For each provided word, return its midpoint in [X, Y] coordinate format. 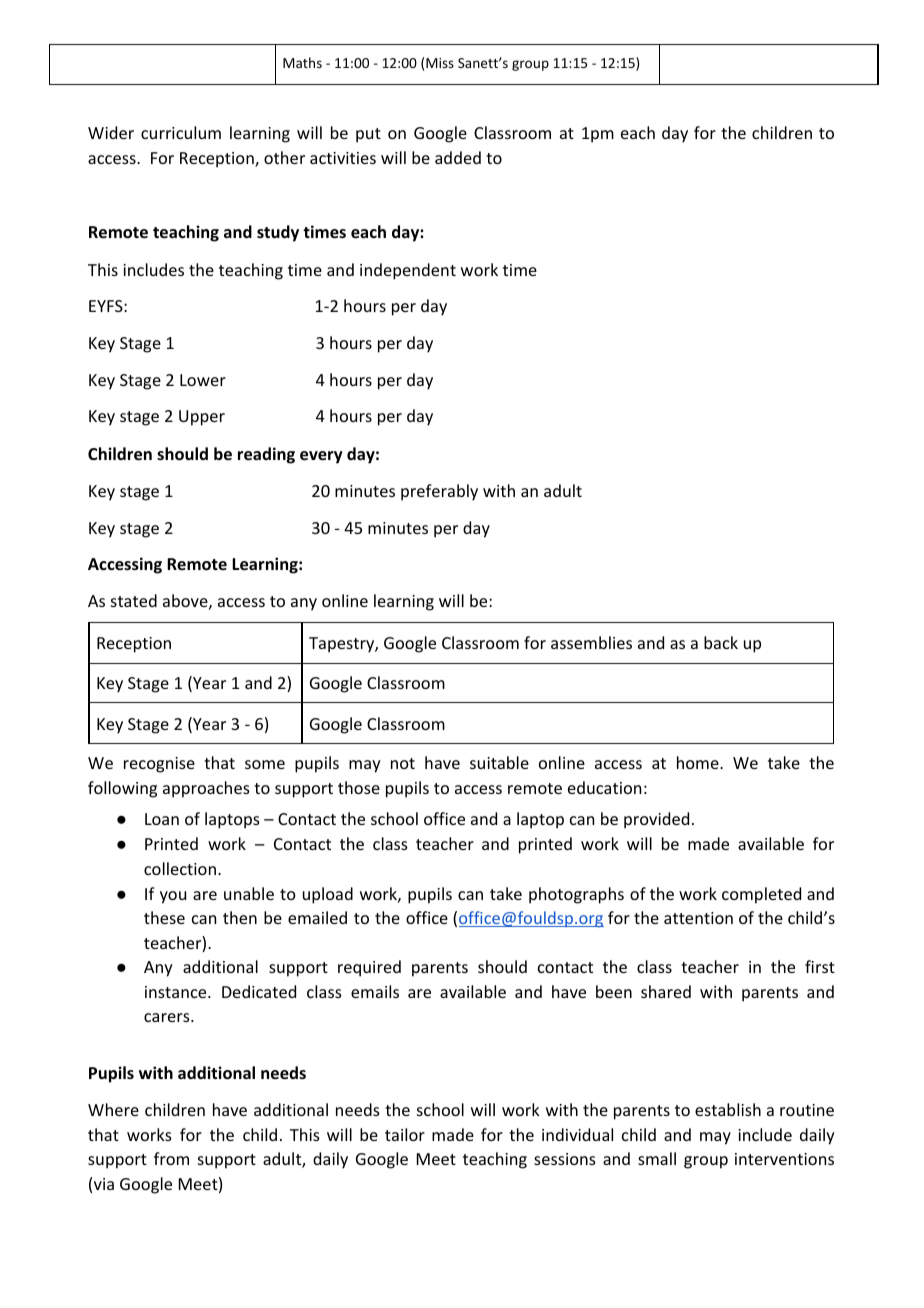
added [458, 157]
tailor [405, 1134]
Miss [440, 63]
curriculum [181, 132]
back [721, 642]
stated [134, 600]
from [171, 1158]
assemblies [591, 642]
